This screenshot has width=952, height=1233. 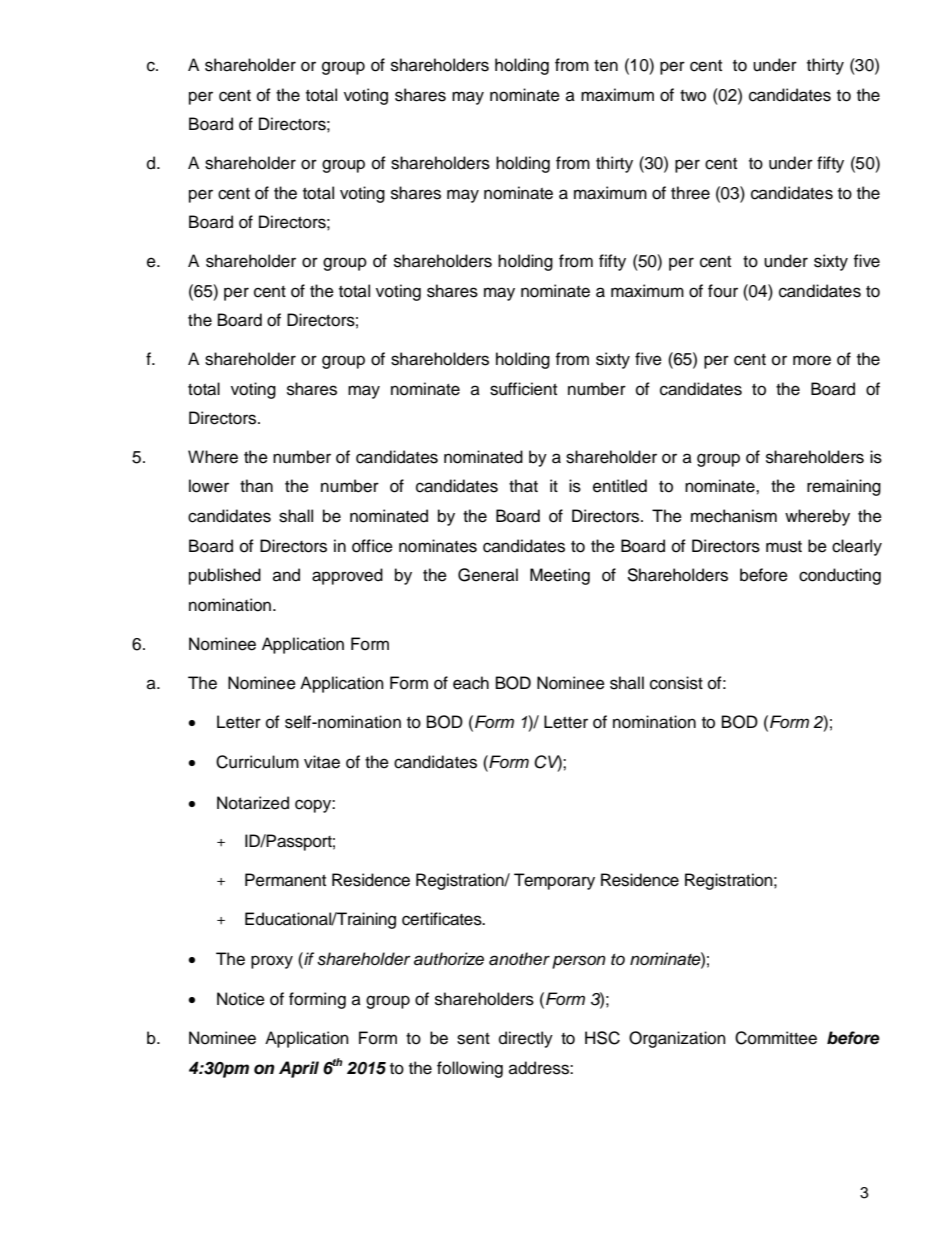 What do you see at coordinates (554, 881) in the screenshot?
I see `Temporary` at bounding box center [554, 881].
